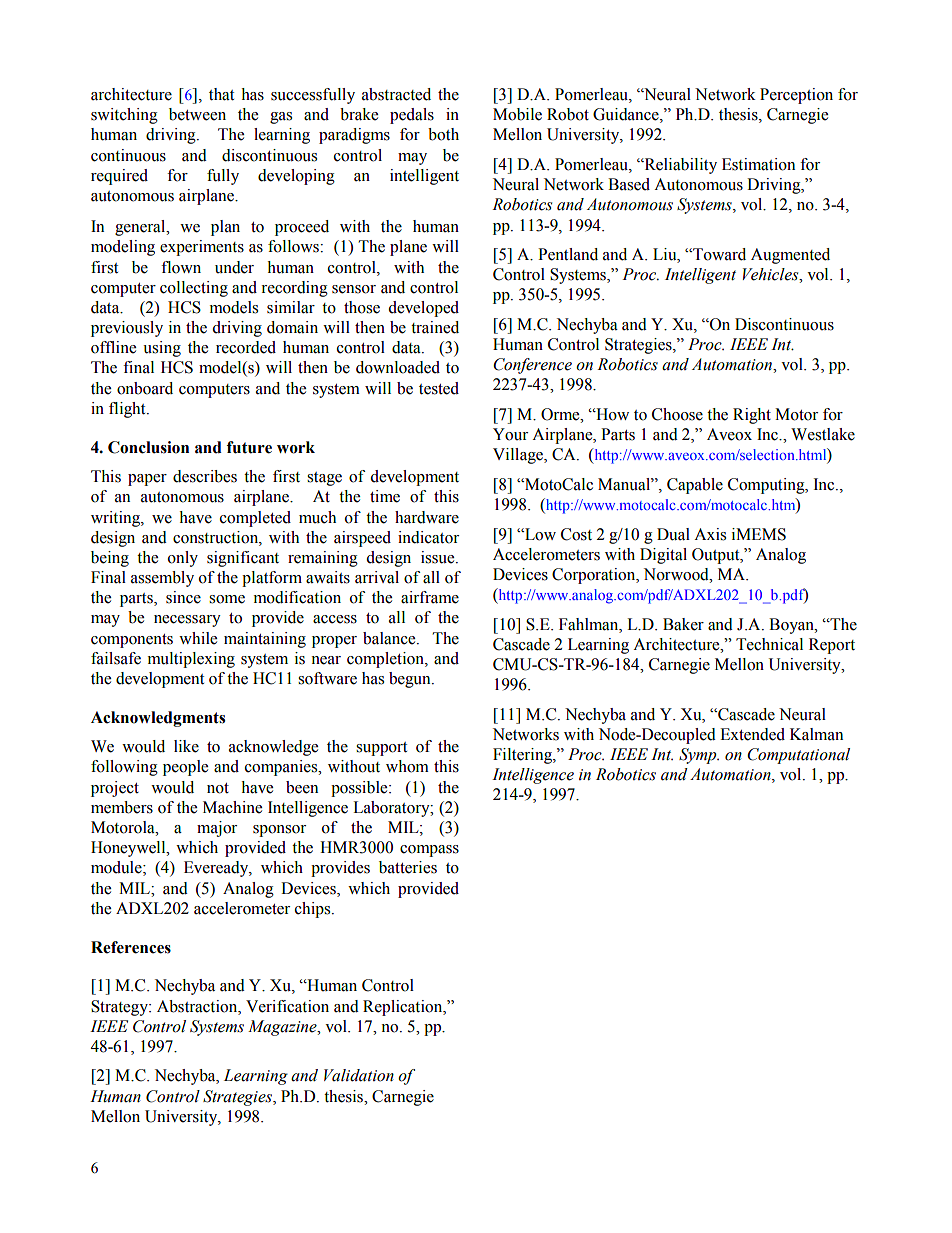 The width and height of the screenshot is (952, 1233). Describe the element at coordinates (359, 1075) in the screenshot. I see `Validation` at that location.
